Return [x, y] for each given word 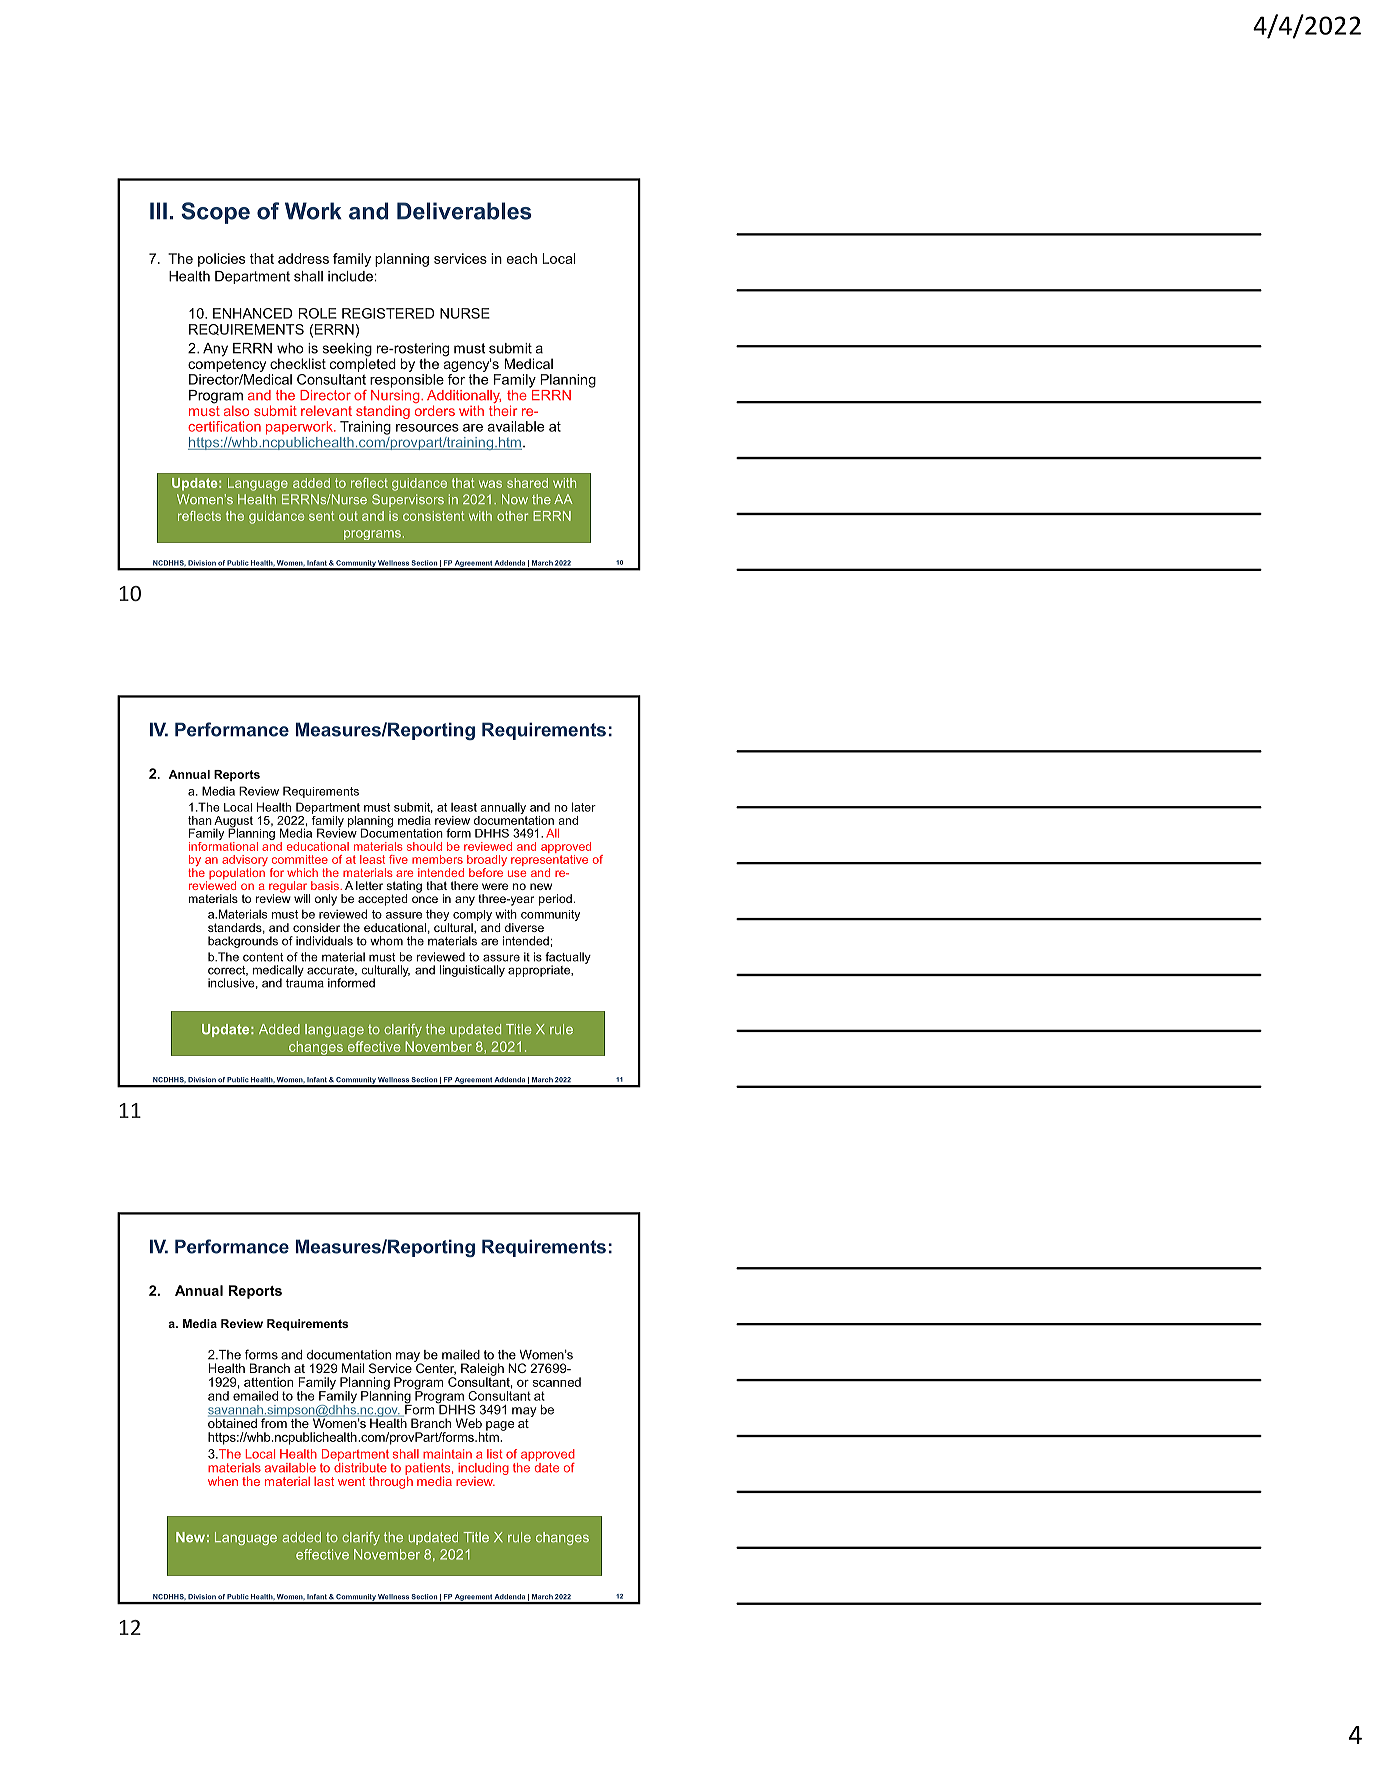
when [223, 1481]
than [200, 820]
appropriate [540, 971]
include [350, 276]
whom [386, 941]
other [512, 516]
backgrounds [243, 942]
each [522, 258]
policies [221, 260]
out [348, 516]
